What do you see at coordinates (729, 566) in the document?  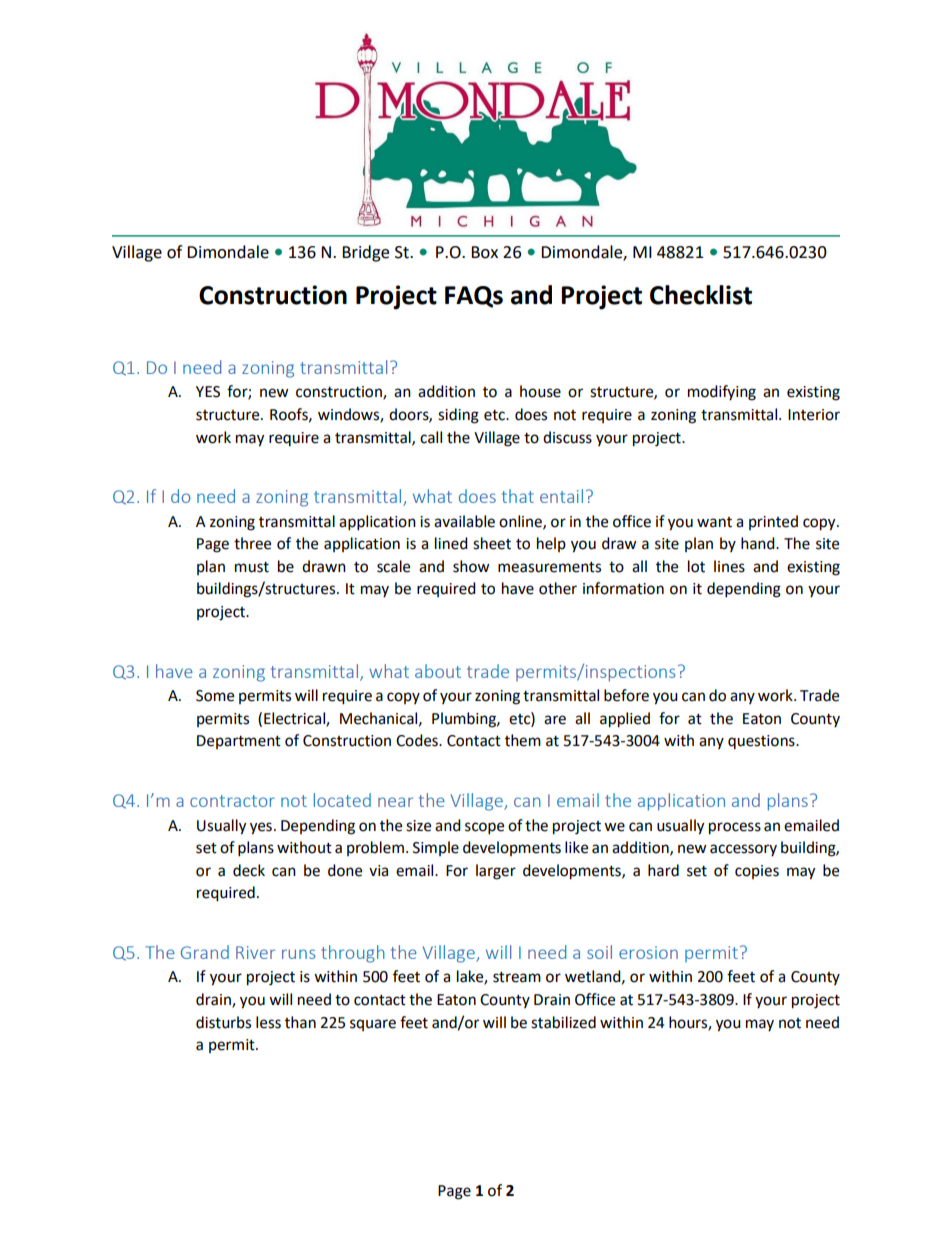 I see `lines` at bounding box center [729, 566].
